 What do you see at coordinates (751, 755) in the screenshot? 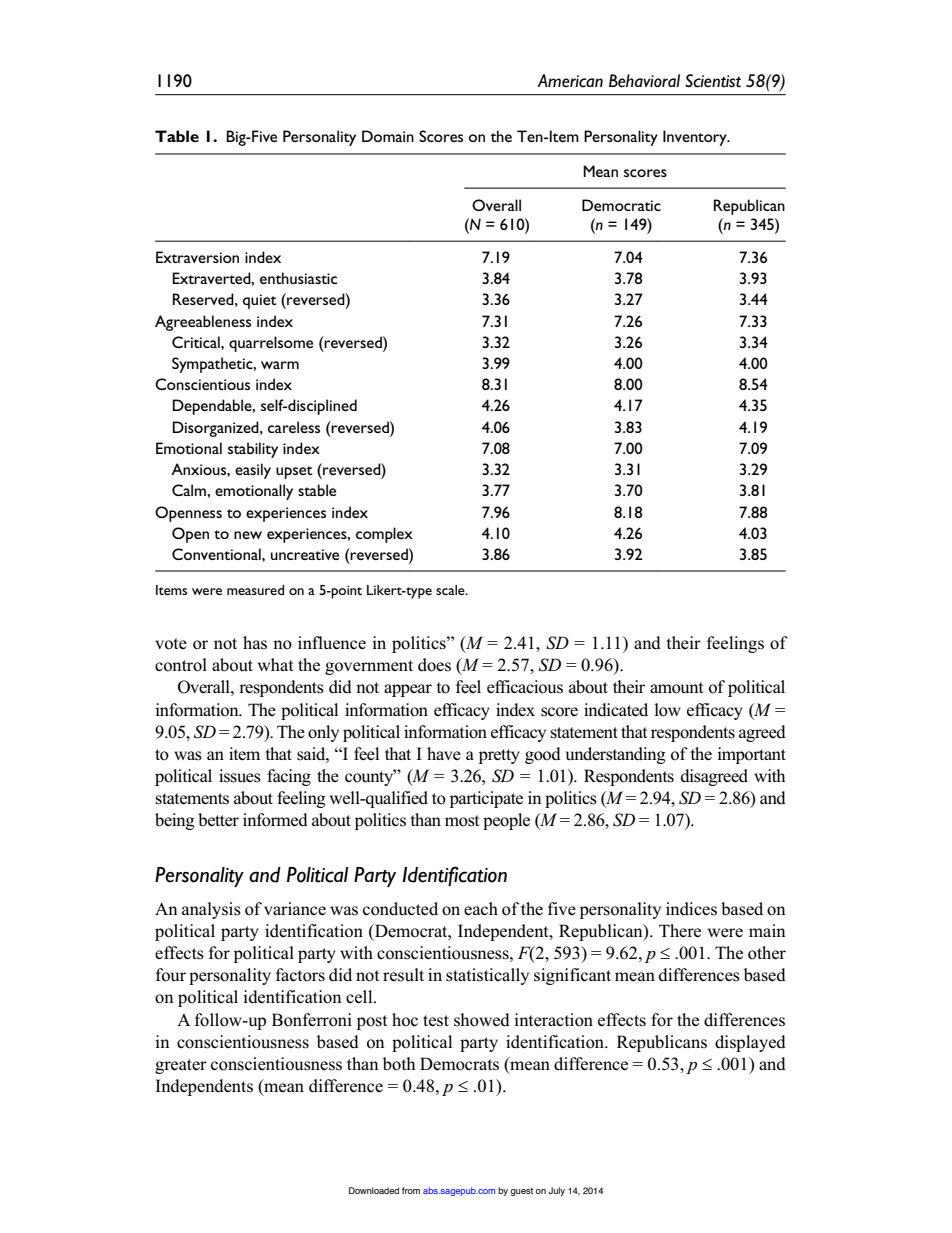
I see `important` at bounding box center [751, 755].
